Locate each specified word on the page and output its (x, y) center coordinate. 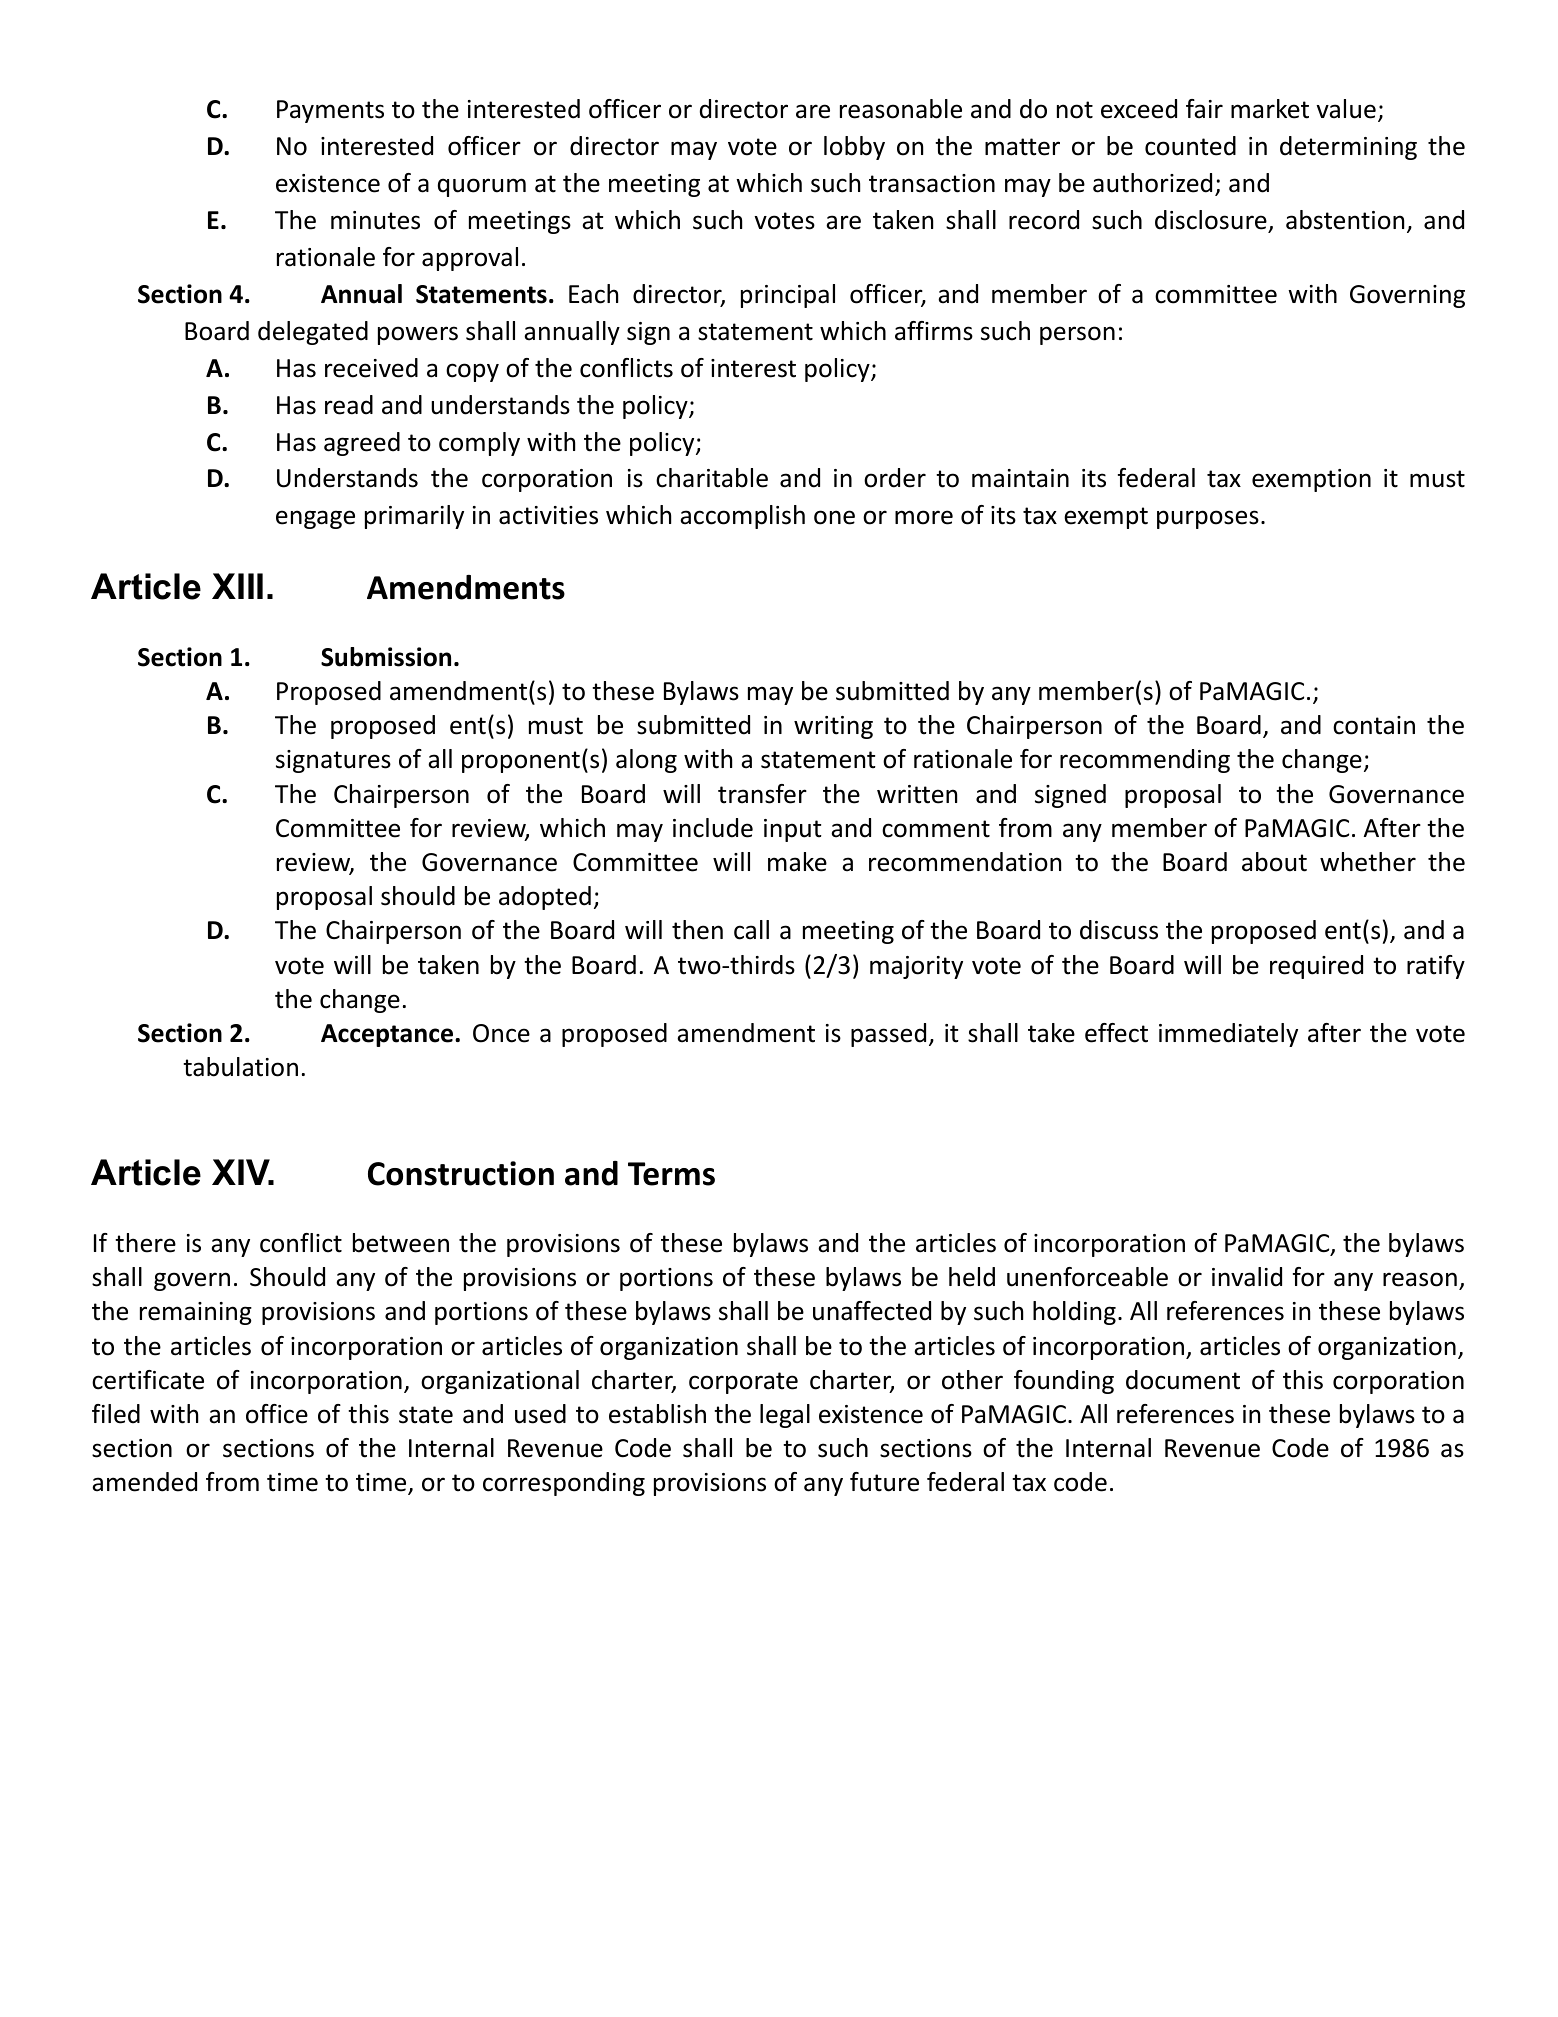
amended (144, 1482)
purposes (1208, 519)
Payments (330, 111)
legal (785, 1416)
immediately (1228, 1035)
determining (1348, 148)
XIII (237, 586)
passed (888, 1035)
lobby (854, 148)
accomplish (742, 517)
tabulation (240, 1067)
